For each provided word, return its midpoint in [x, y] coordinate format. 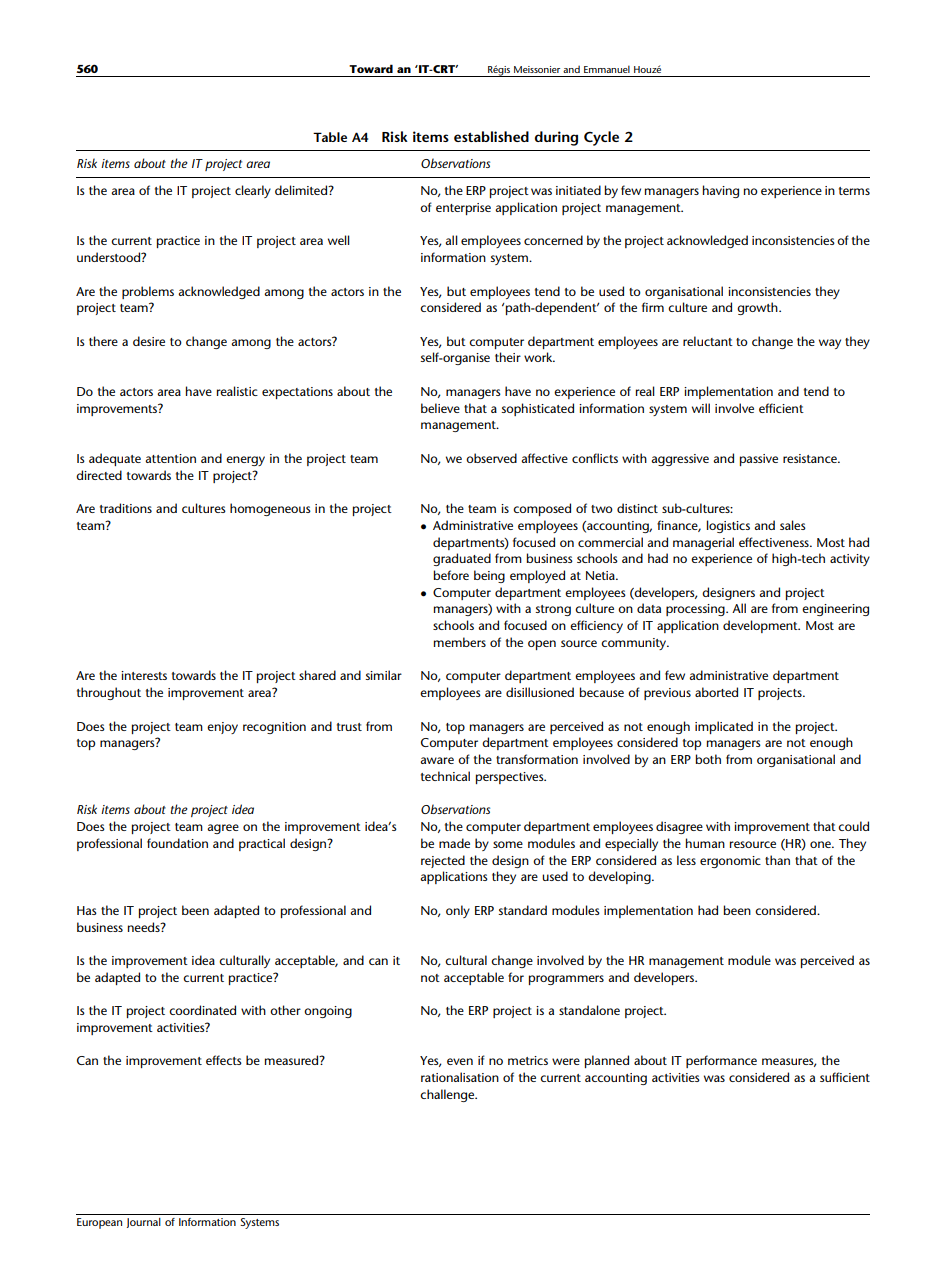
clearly [253, 191]
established [491, 136]
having [721, 191]
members [460, 642]
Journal [144, 1223]
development [761, 626]
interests [144, 675]
